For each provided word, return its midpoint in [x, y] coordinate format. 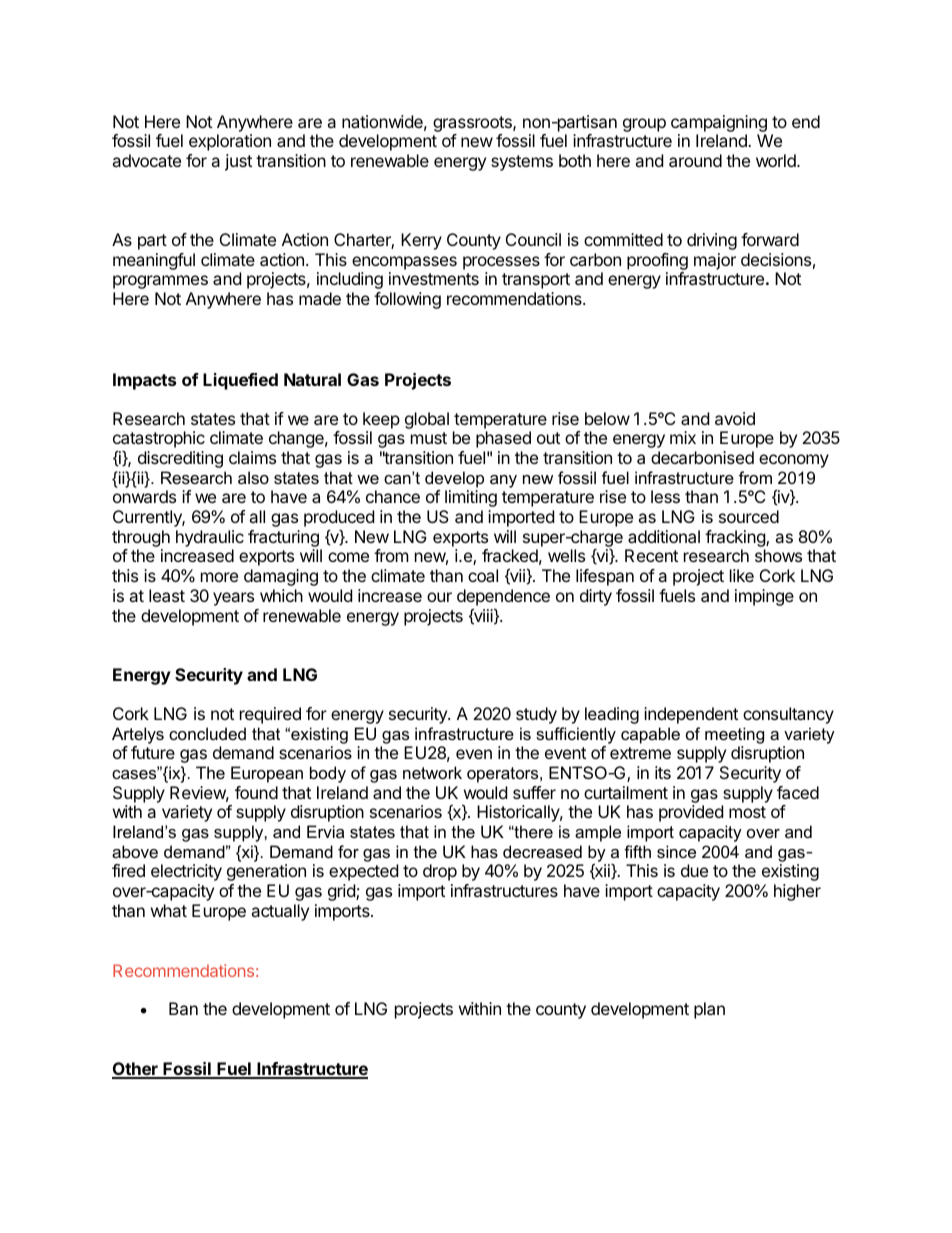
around [695, 160]
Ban [183, 1008]
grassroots [473, 124]
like [742, 575]
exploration [230, 142]
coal [483, 575]
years [233, 599]
